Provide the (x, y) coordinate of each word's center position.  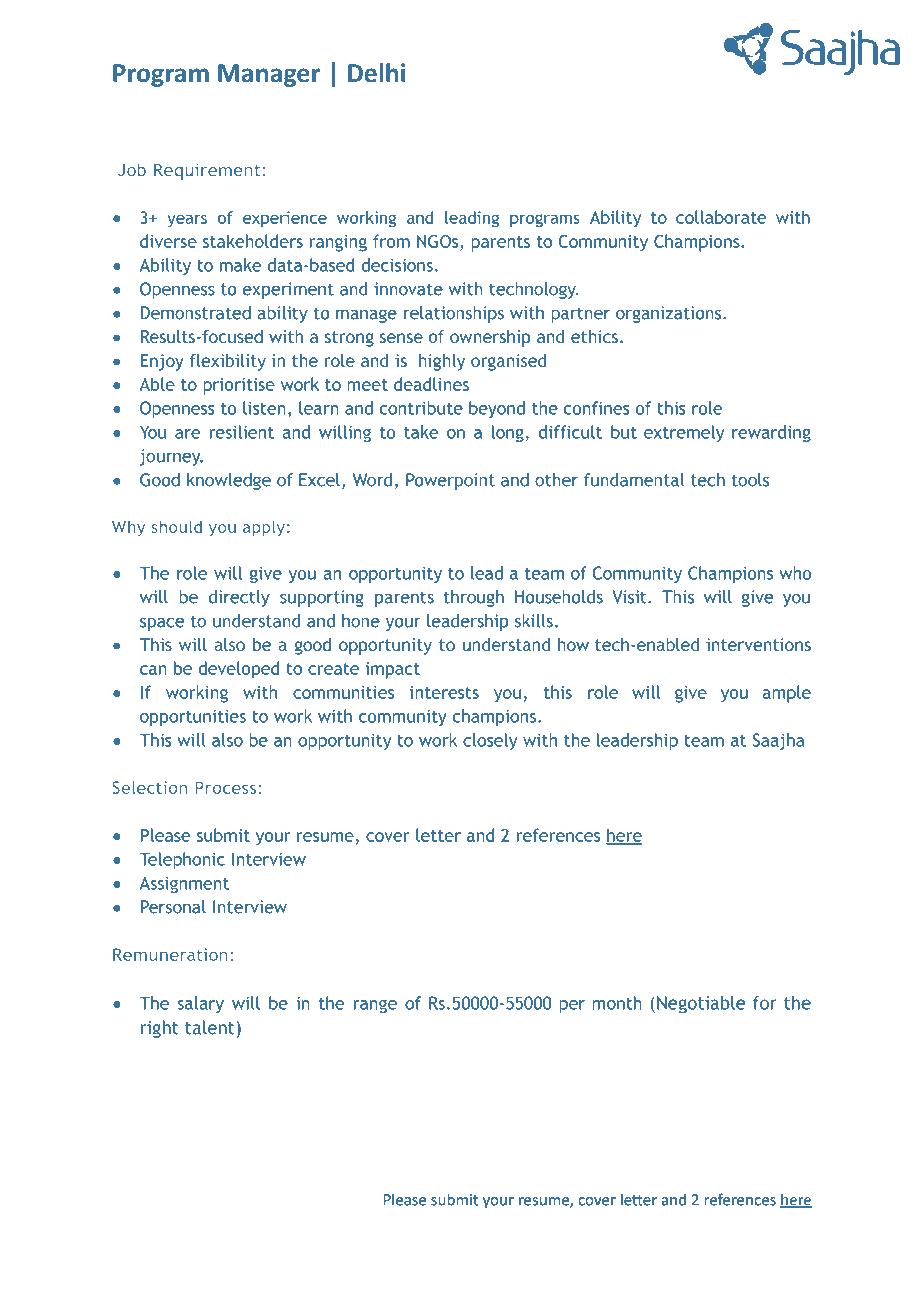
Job (131, 170)
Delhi (376, 72)
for (765, 1003)
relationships (454, 314)
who (795, 573)
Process (227, 787)
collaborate (721, 217)
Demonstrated (196, 313)
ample (787, 694)
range (375, 1006)
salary (200, 1004)
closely (490, 741)
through (474, 598)
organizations (670, 314)
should (176, 526)
